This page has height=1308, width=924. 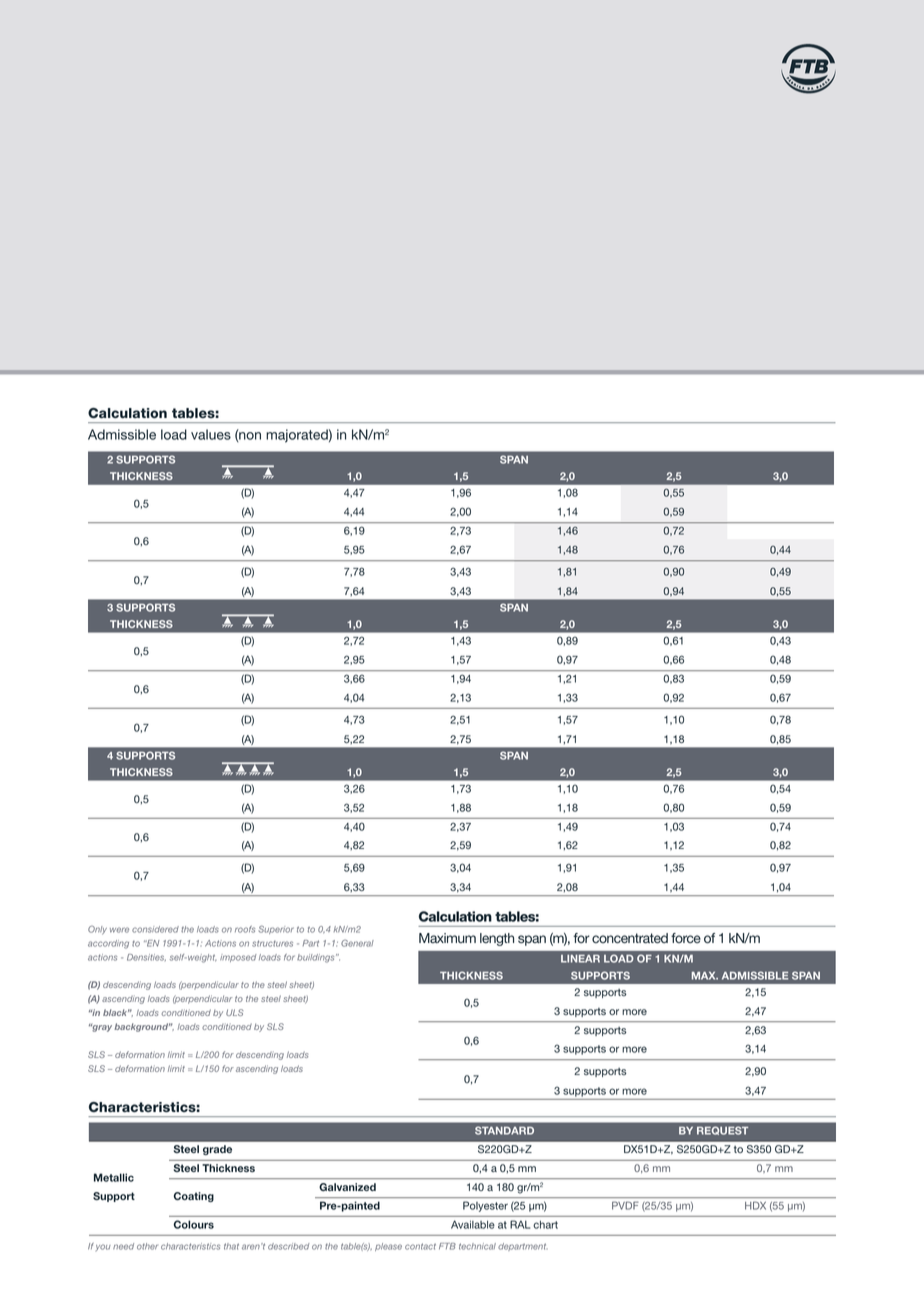 What do you see at coordinates (497, 939) in the page?
I see `length` at bounding box center [497, 939].
